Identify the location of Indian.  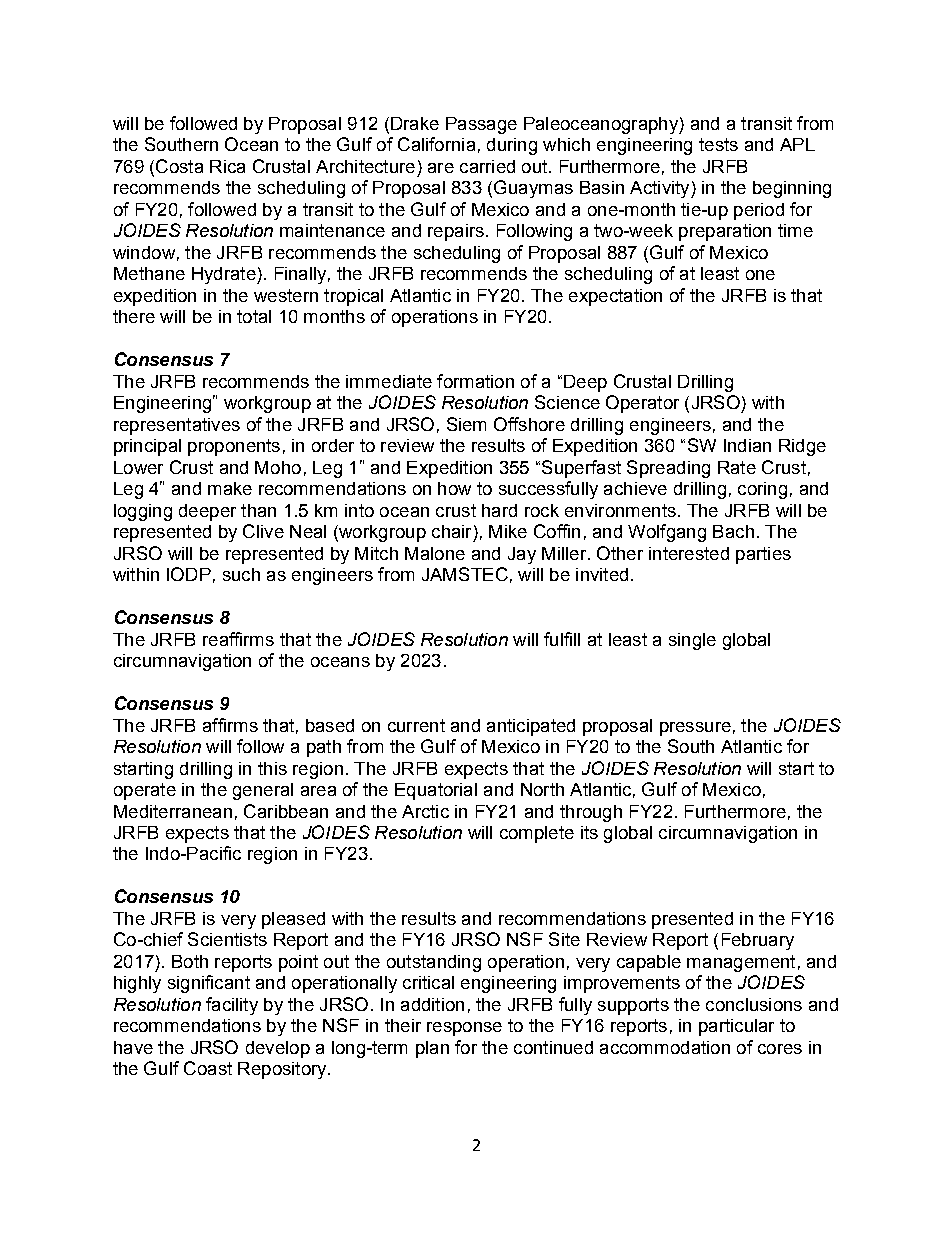
(747, 445).
